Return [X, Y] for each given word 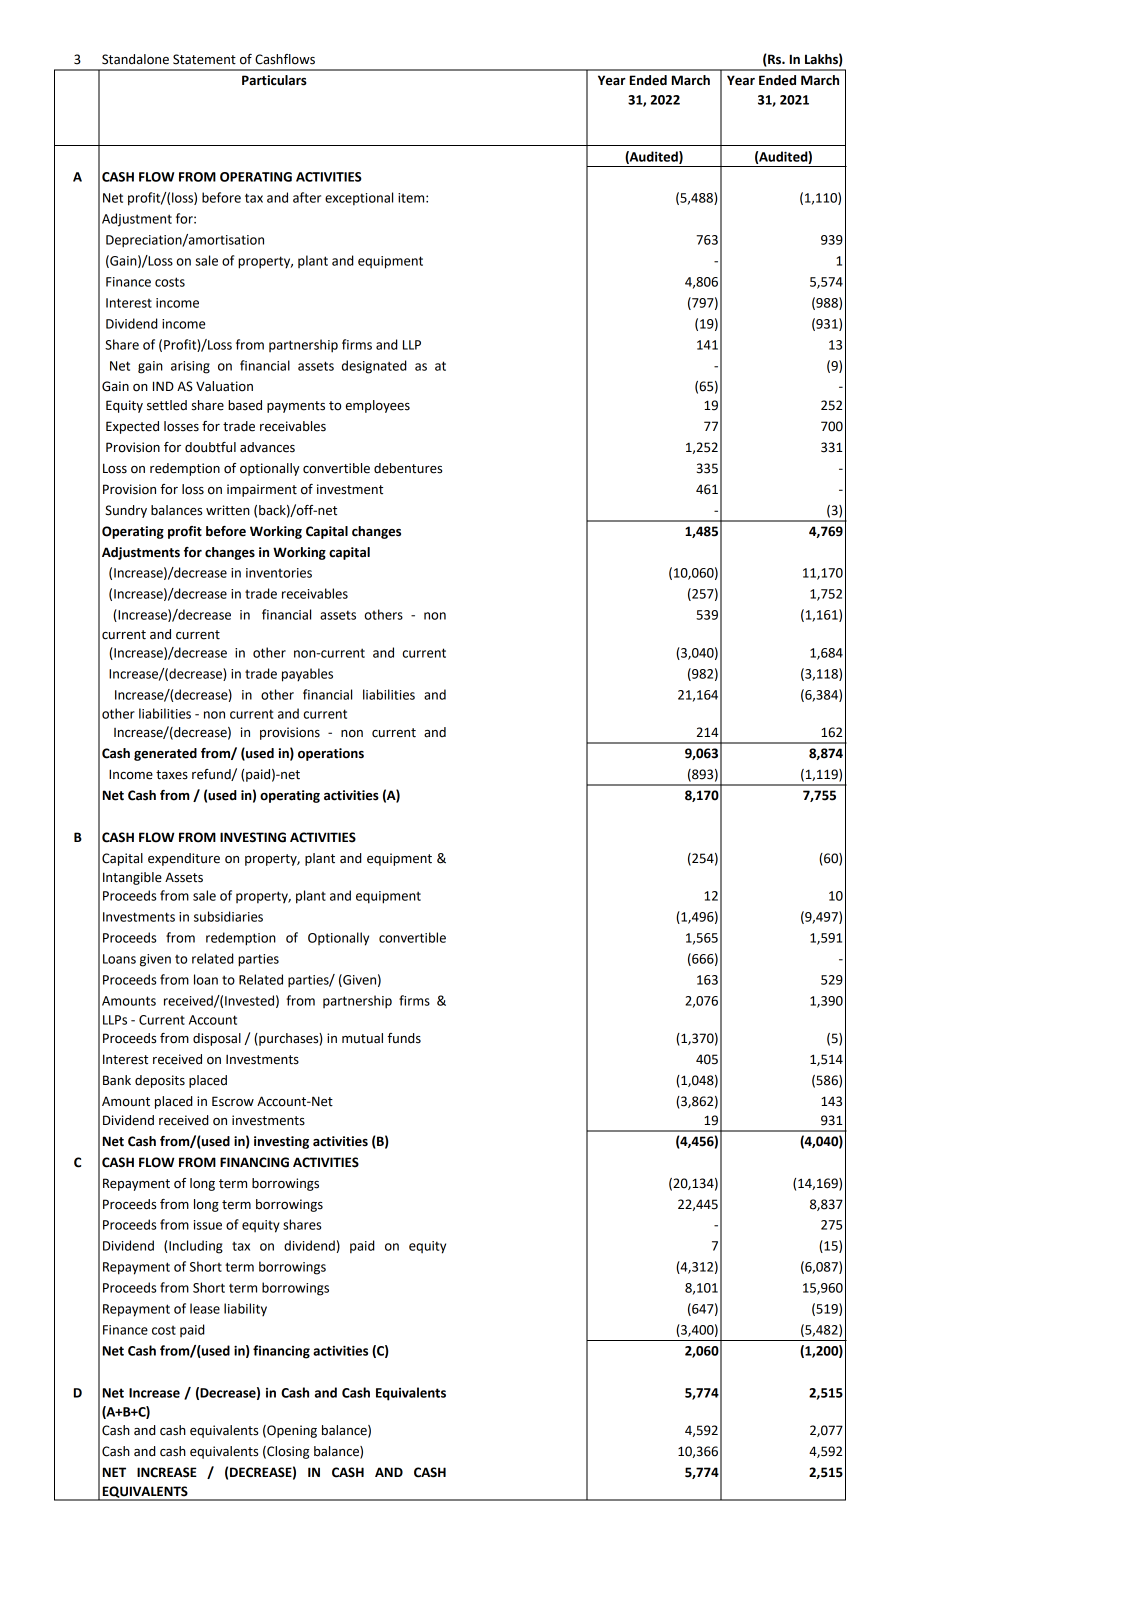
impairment [262, 490]
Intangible [132, 878]
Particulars [274, 80]
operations [331, 754]
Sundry [126, 511]
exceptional [359, 199]
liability [245, 1309]
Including [196, 1247]
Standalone [135, 59]
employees [378, 406]
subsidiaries [228, 916]
